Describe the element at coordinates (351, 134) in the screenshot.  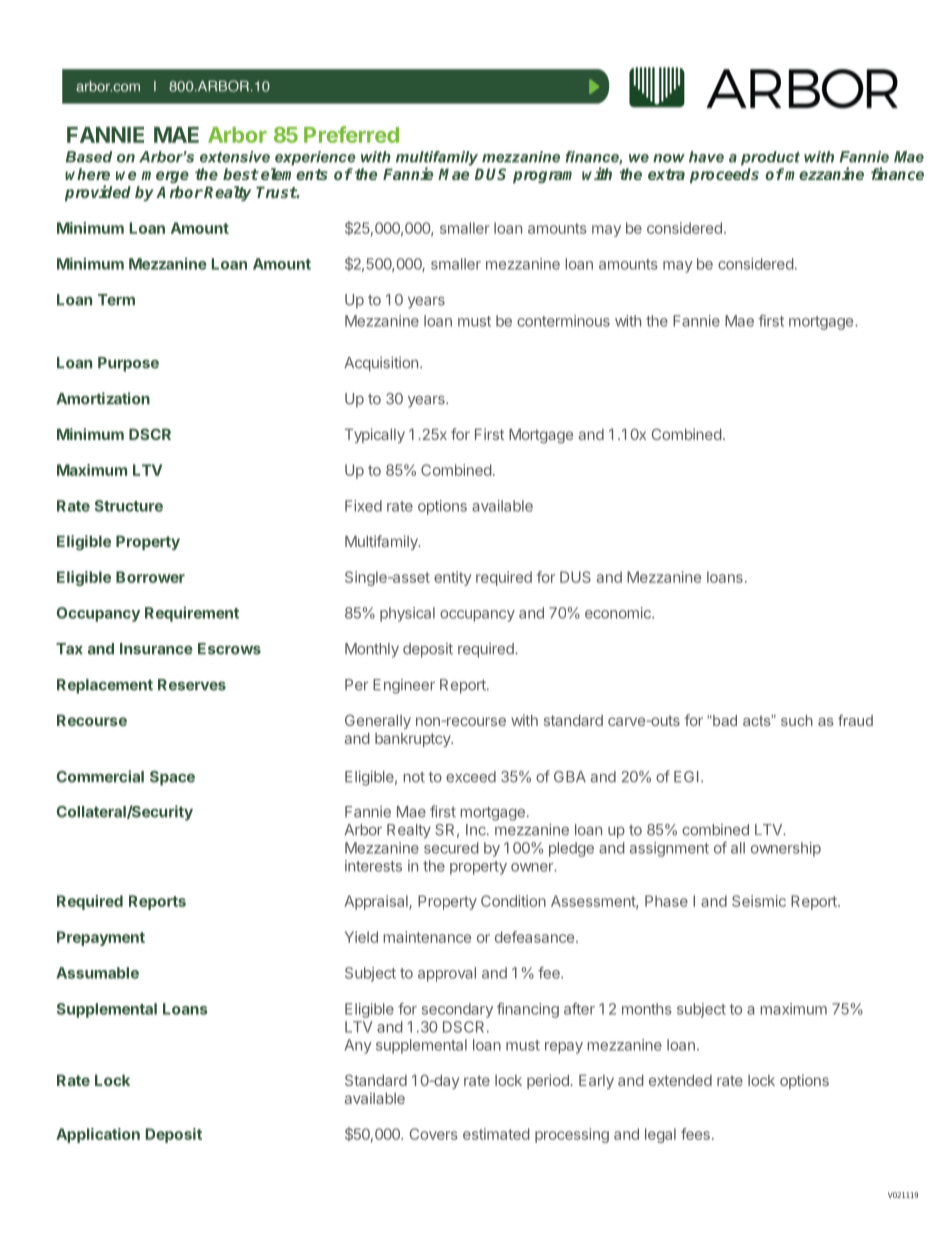
I see `Preferred` at that location.
